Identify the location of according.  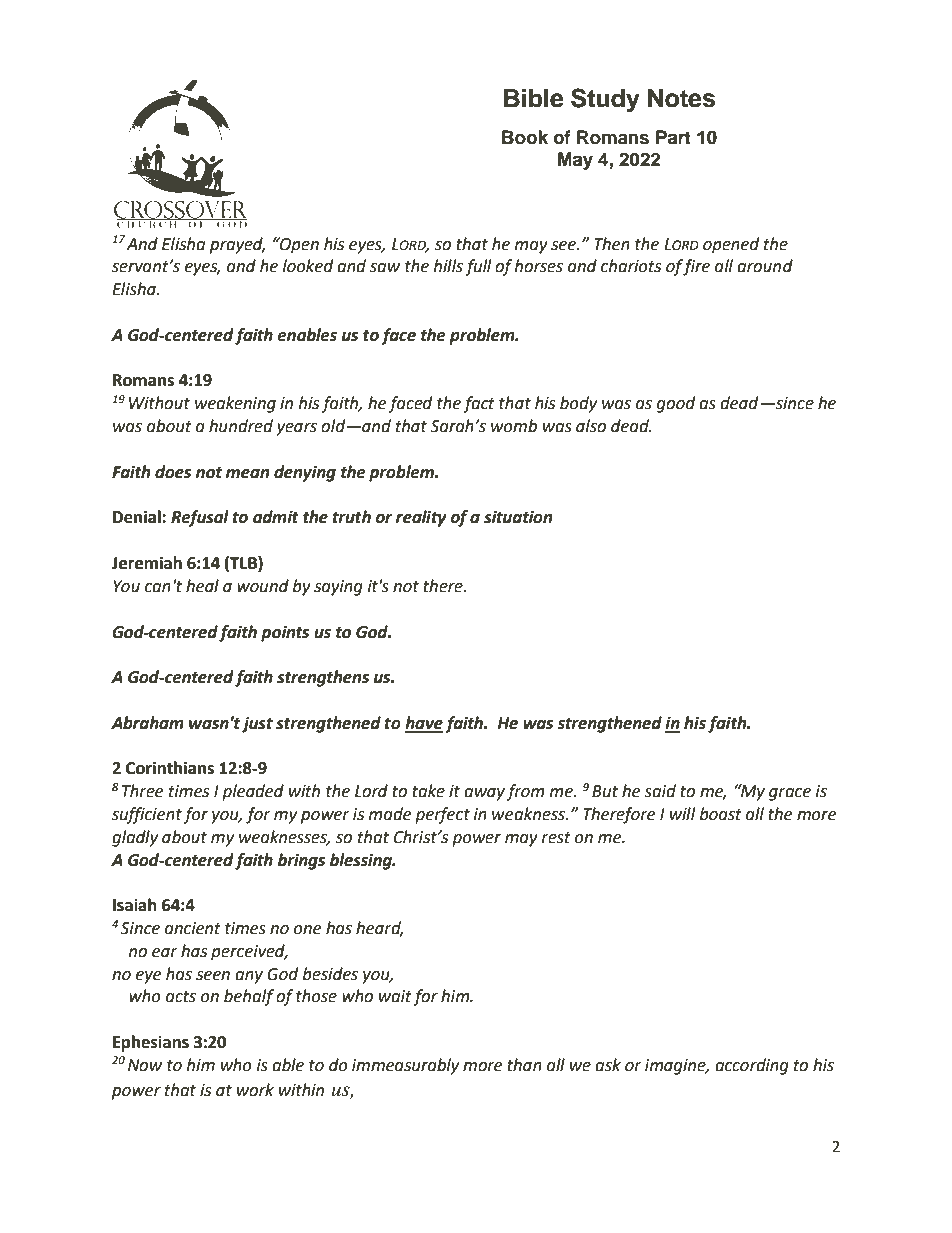
(752, 1066).
